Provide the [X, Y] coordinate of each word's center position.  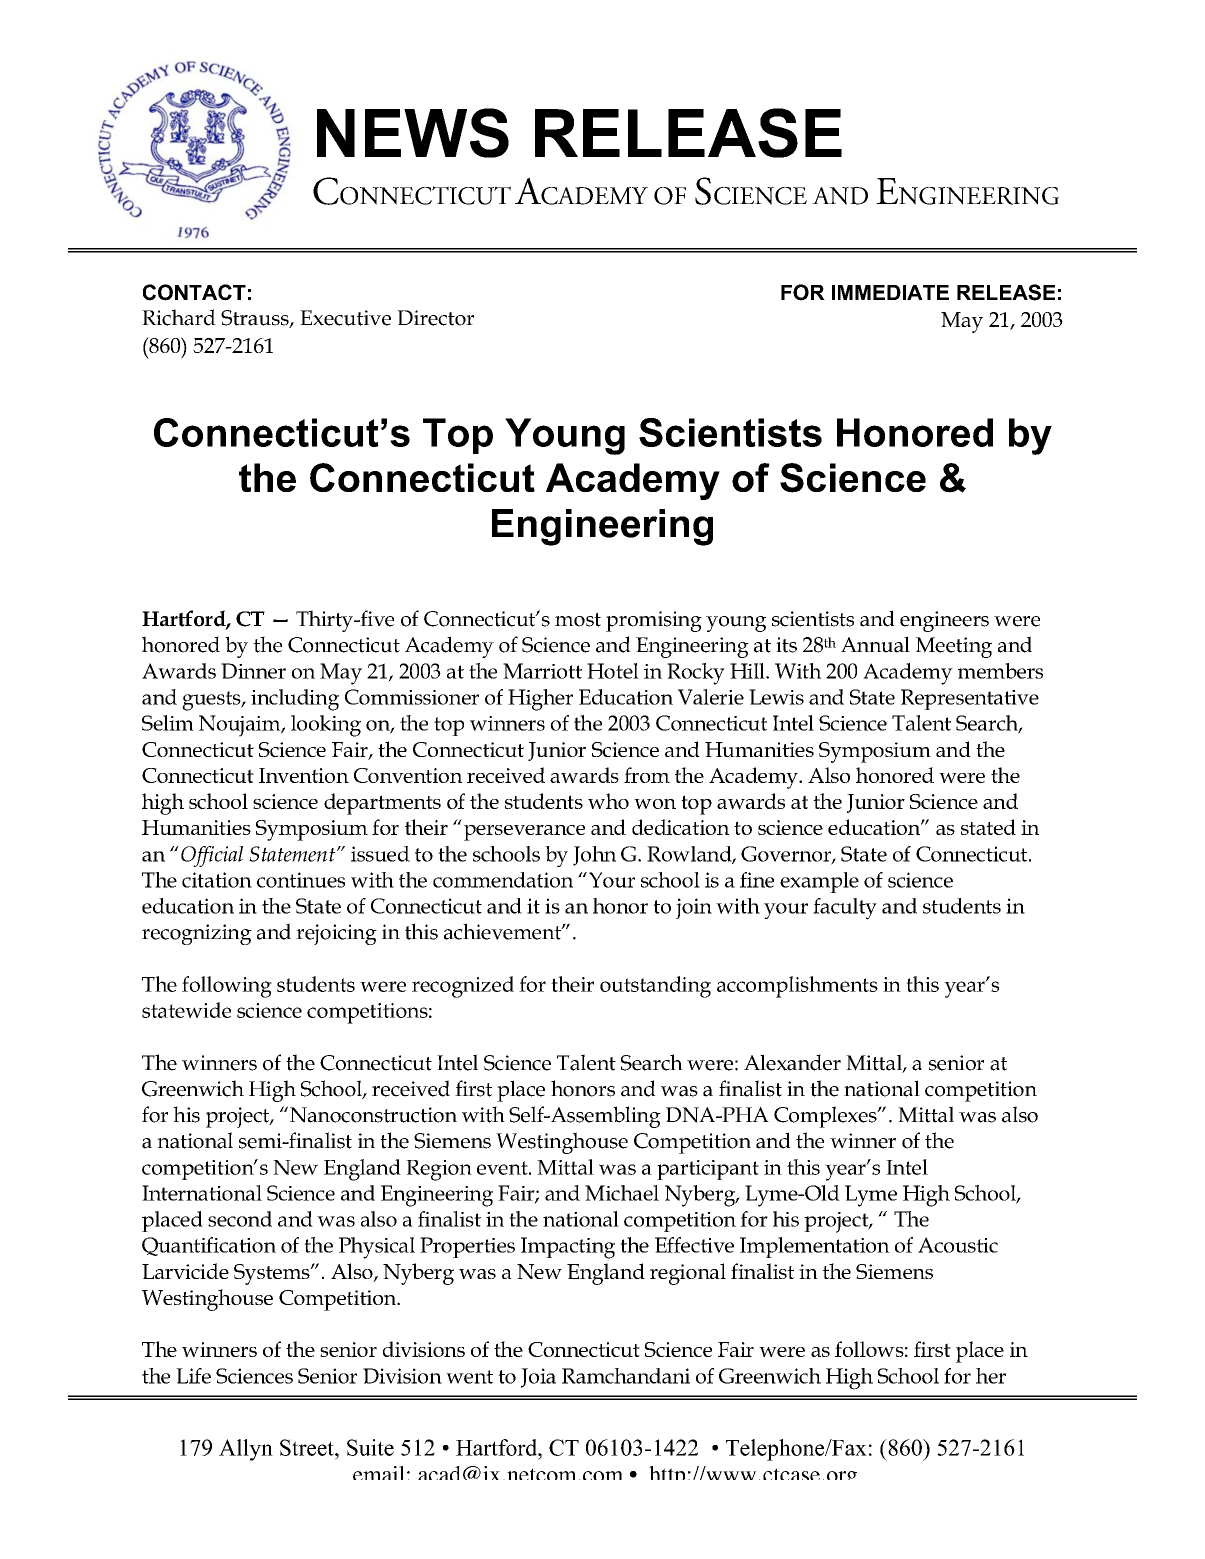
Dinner [253, 671]
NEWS [413, 133]
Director [435, 318]
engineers [944, 621]
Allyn [246, 1450]
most [578, 620]
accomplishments [797, 987]
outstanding [655, 987]
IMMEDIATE [890, 292]
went [469, 1377]
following [227, 987]
